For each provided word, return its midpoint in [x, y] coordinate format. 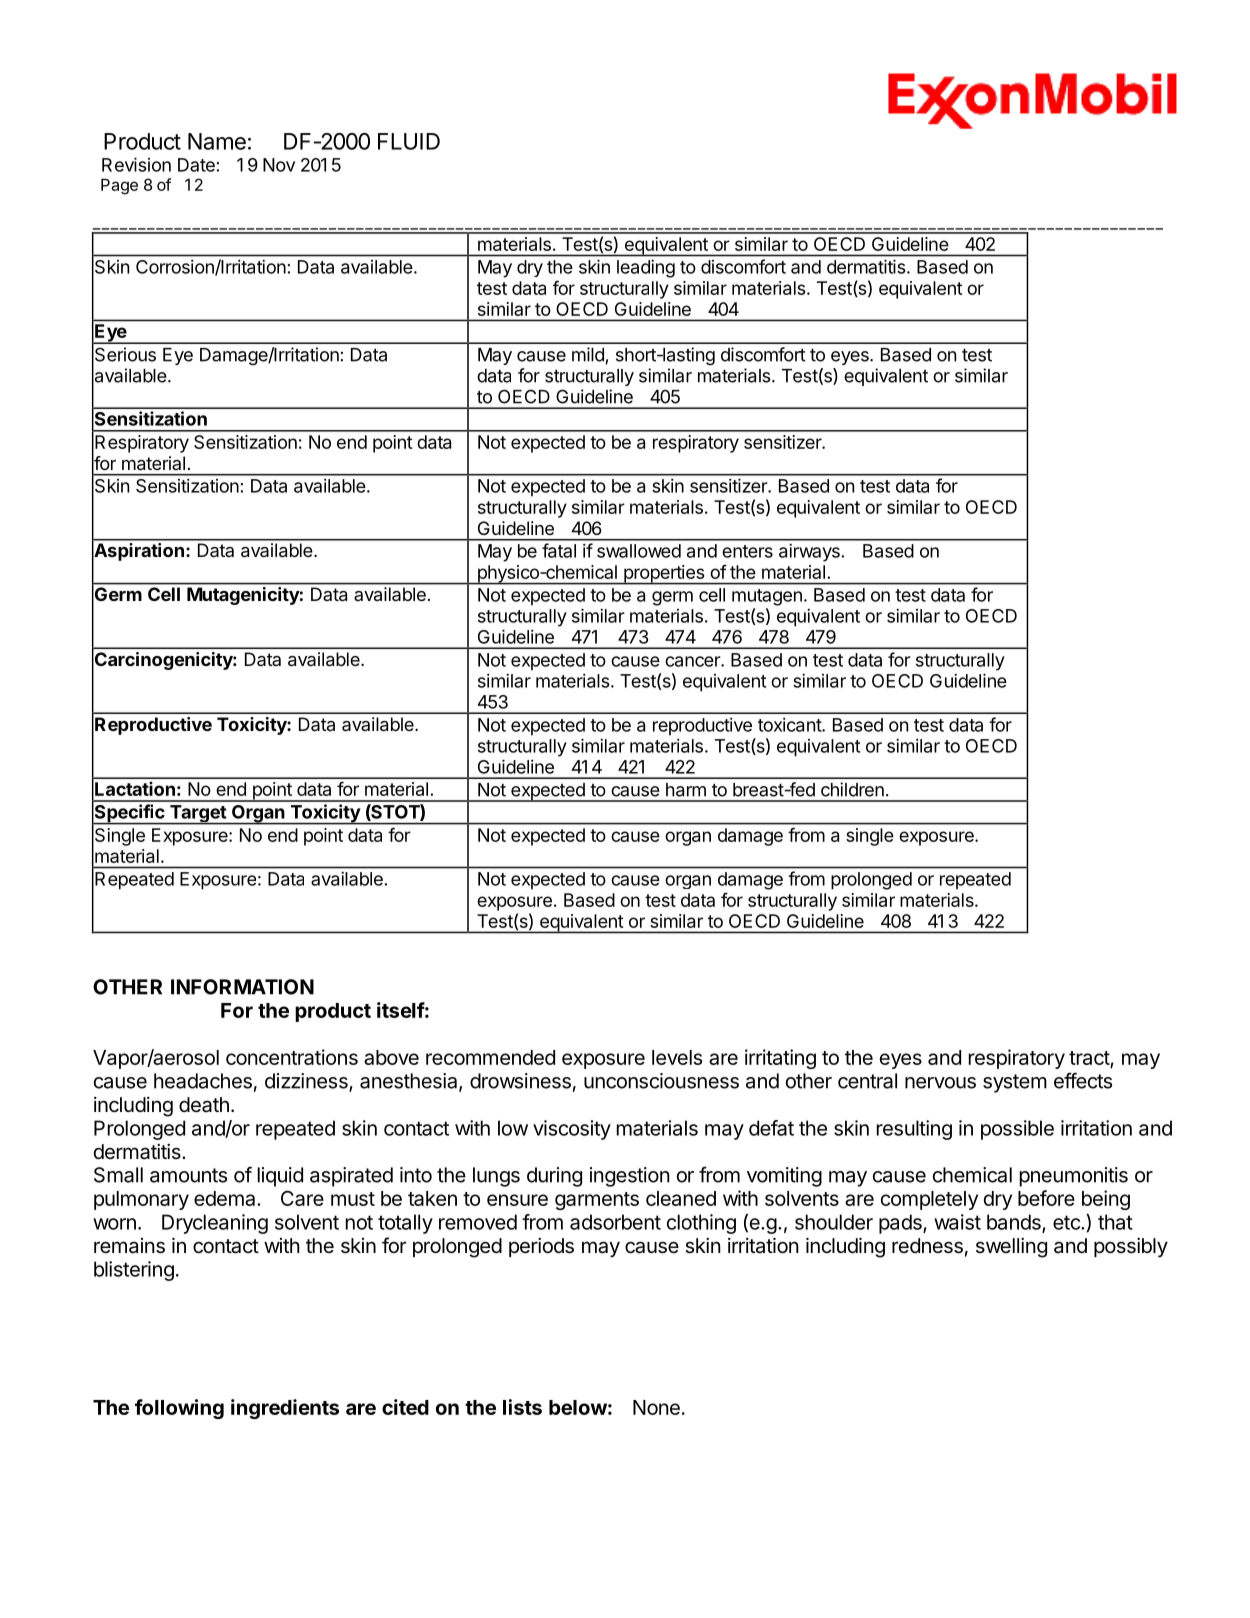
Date [197, 165]
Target [198, 815]
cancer [693, 661]
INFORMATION [242, 987]
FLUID [409, 141]
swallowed [639, 551]
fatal [559, 550]
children [852, 789]
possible [1017, 1130]
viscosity [572, 1130]
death [204, 1105]
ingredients [285, 1409]
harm [686, 790]
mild [589, 355]
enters [747, 551]
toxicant [790, 725]
